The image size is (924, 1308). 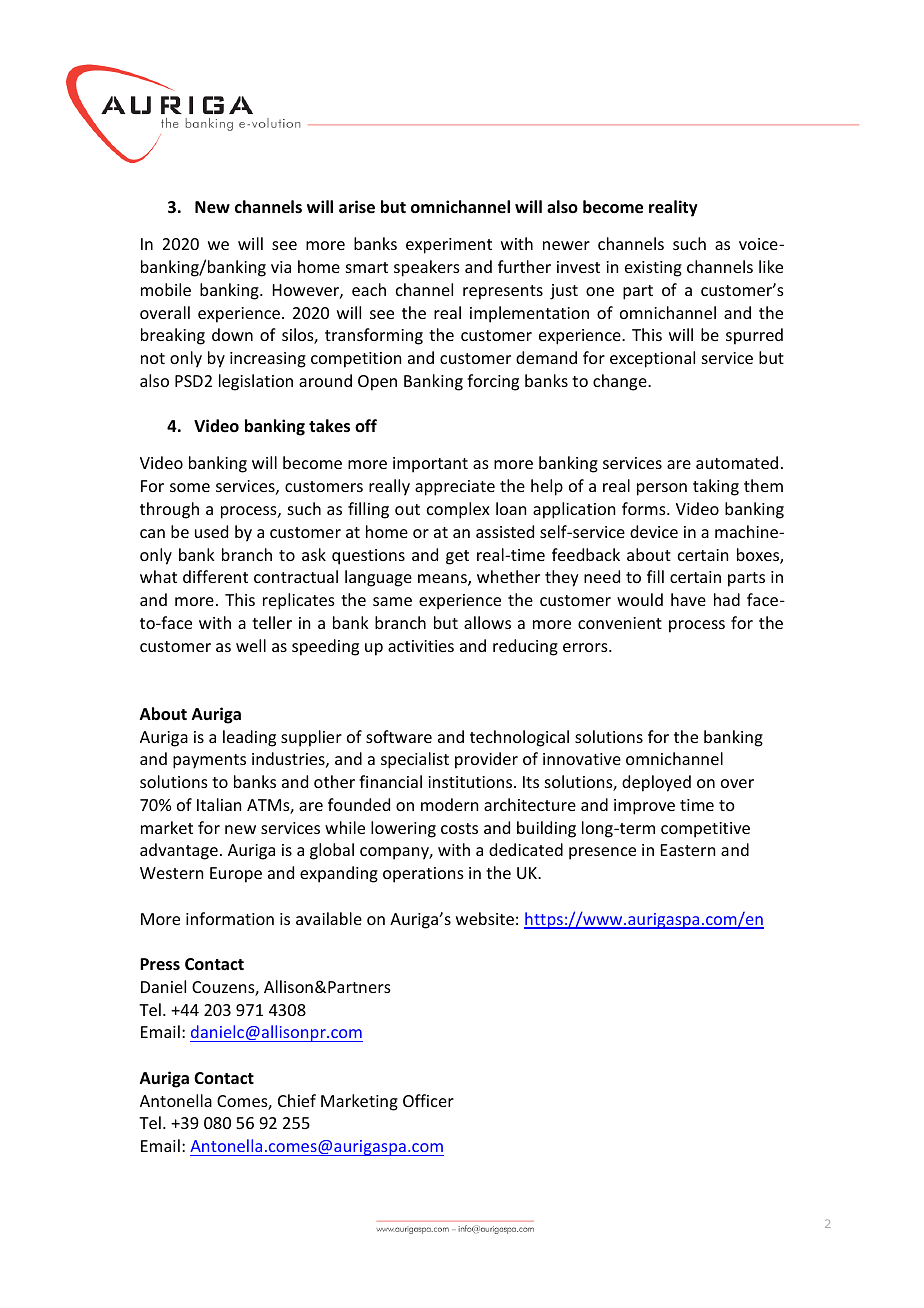 What do you see at coordinates (428, 1100) in the page?
I see `Officer` at bounding box center [428, 1100].
